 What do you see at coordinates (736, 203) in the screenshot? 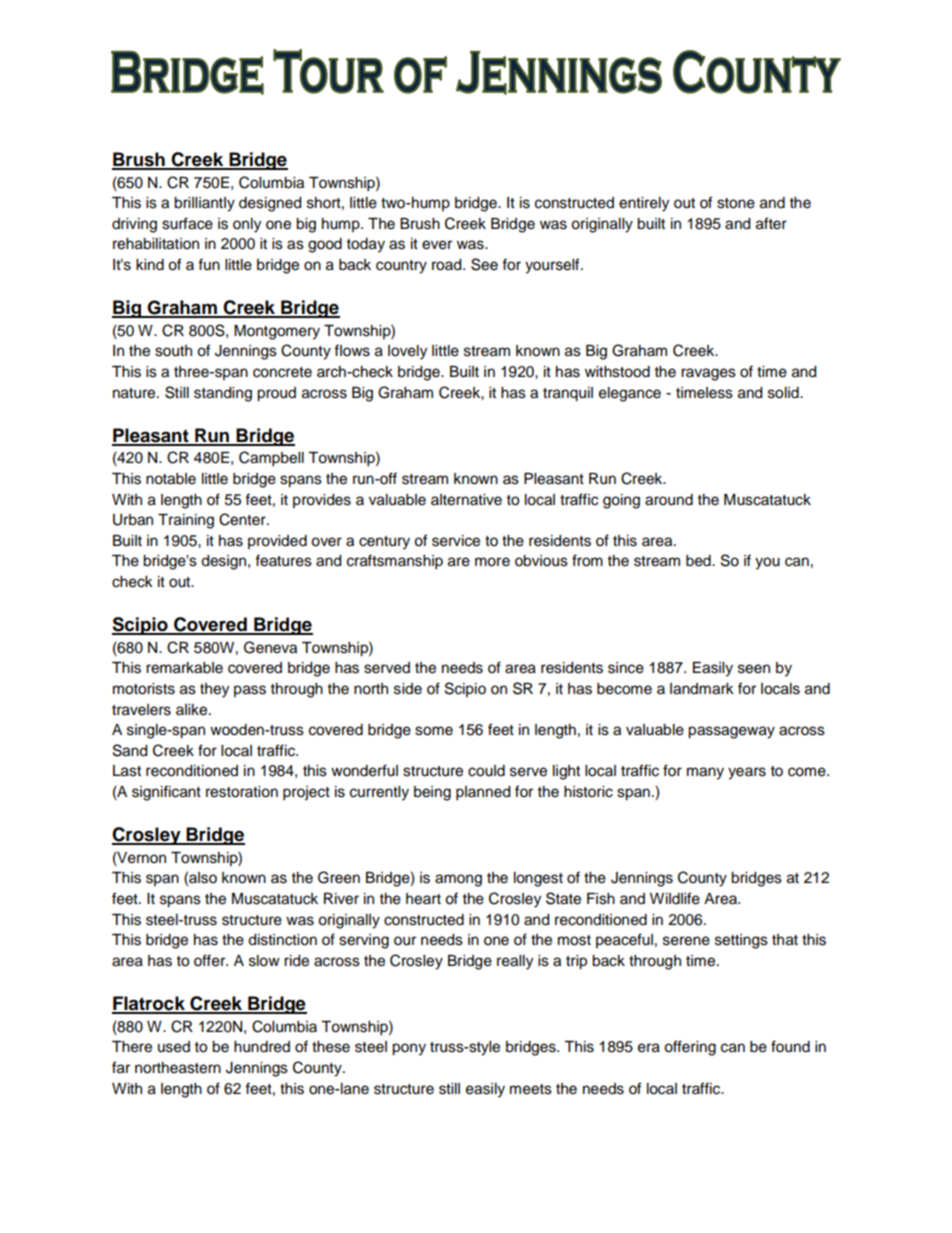
I see `stone` at bounding box center [736, 203].
